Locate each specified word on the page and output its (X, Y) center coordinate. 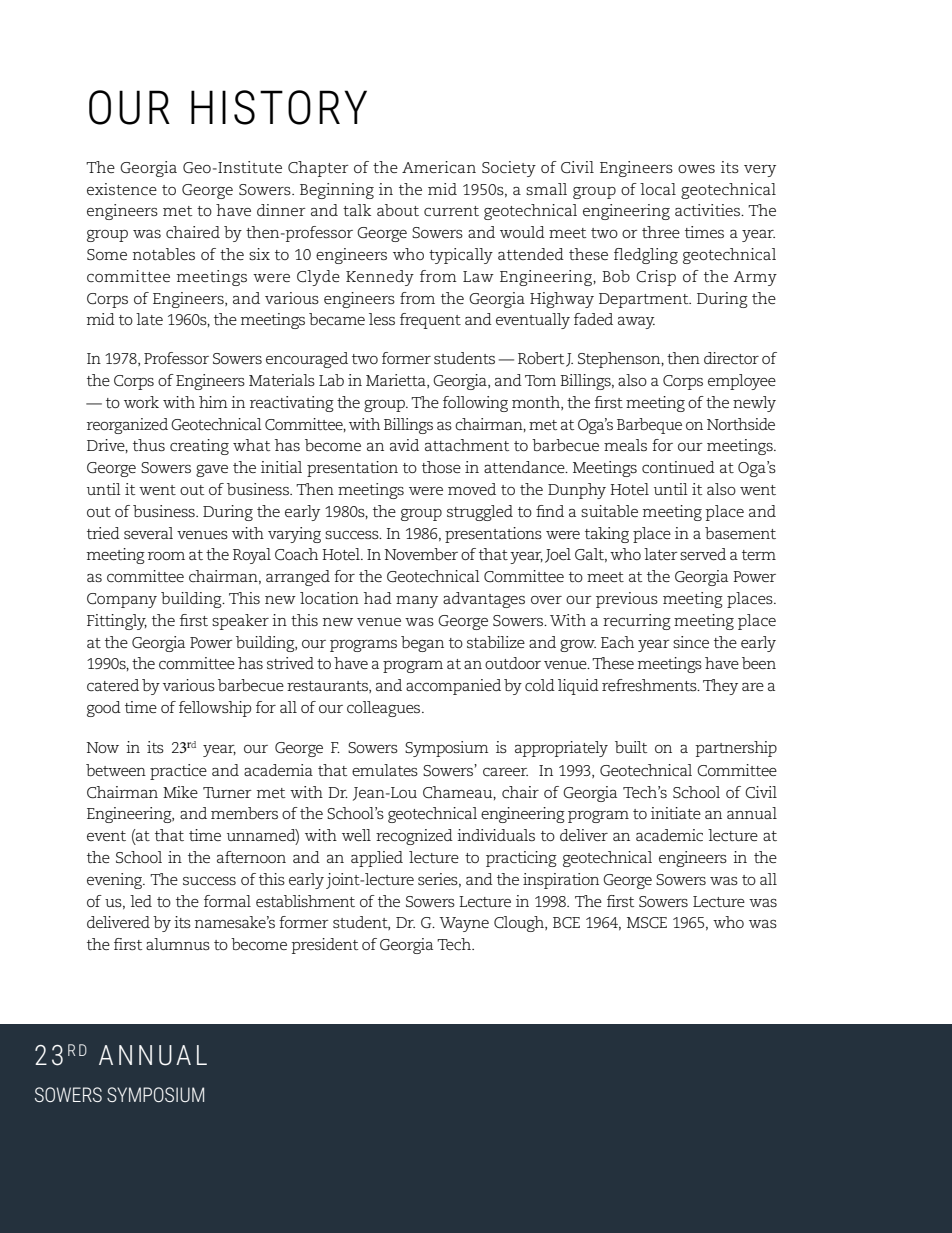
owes (696, 169)
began (422, 644)
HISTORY (279, 107)
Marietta (397, 381)
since (691, 642)
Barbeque (649, 426)
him (213, 402)
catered (113, 685)
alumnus (178, 944)
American (439, 167)
